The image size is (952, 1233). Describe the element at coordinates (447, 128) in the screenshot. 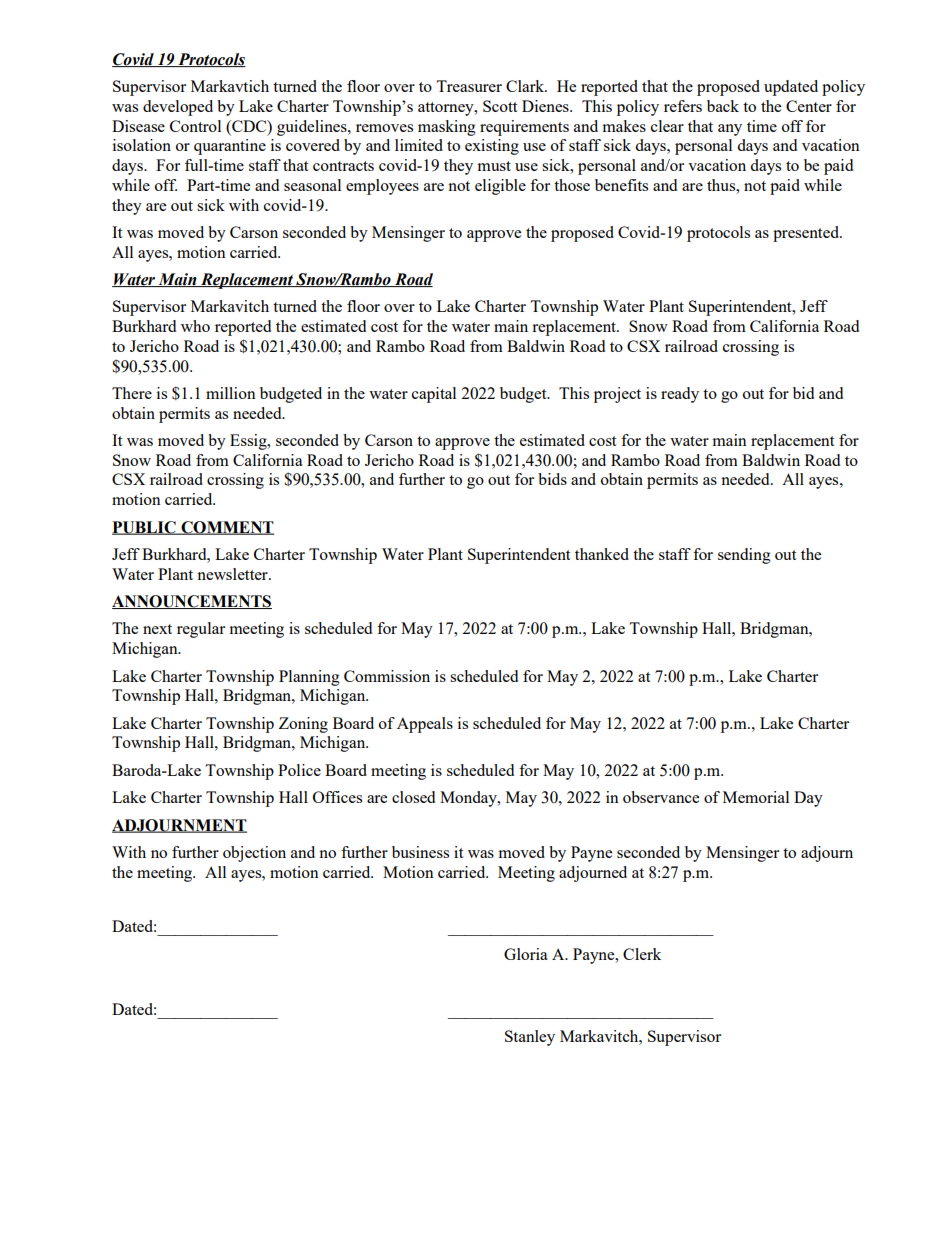

I see `masking` at that location.
